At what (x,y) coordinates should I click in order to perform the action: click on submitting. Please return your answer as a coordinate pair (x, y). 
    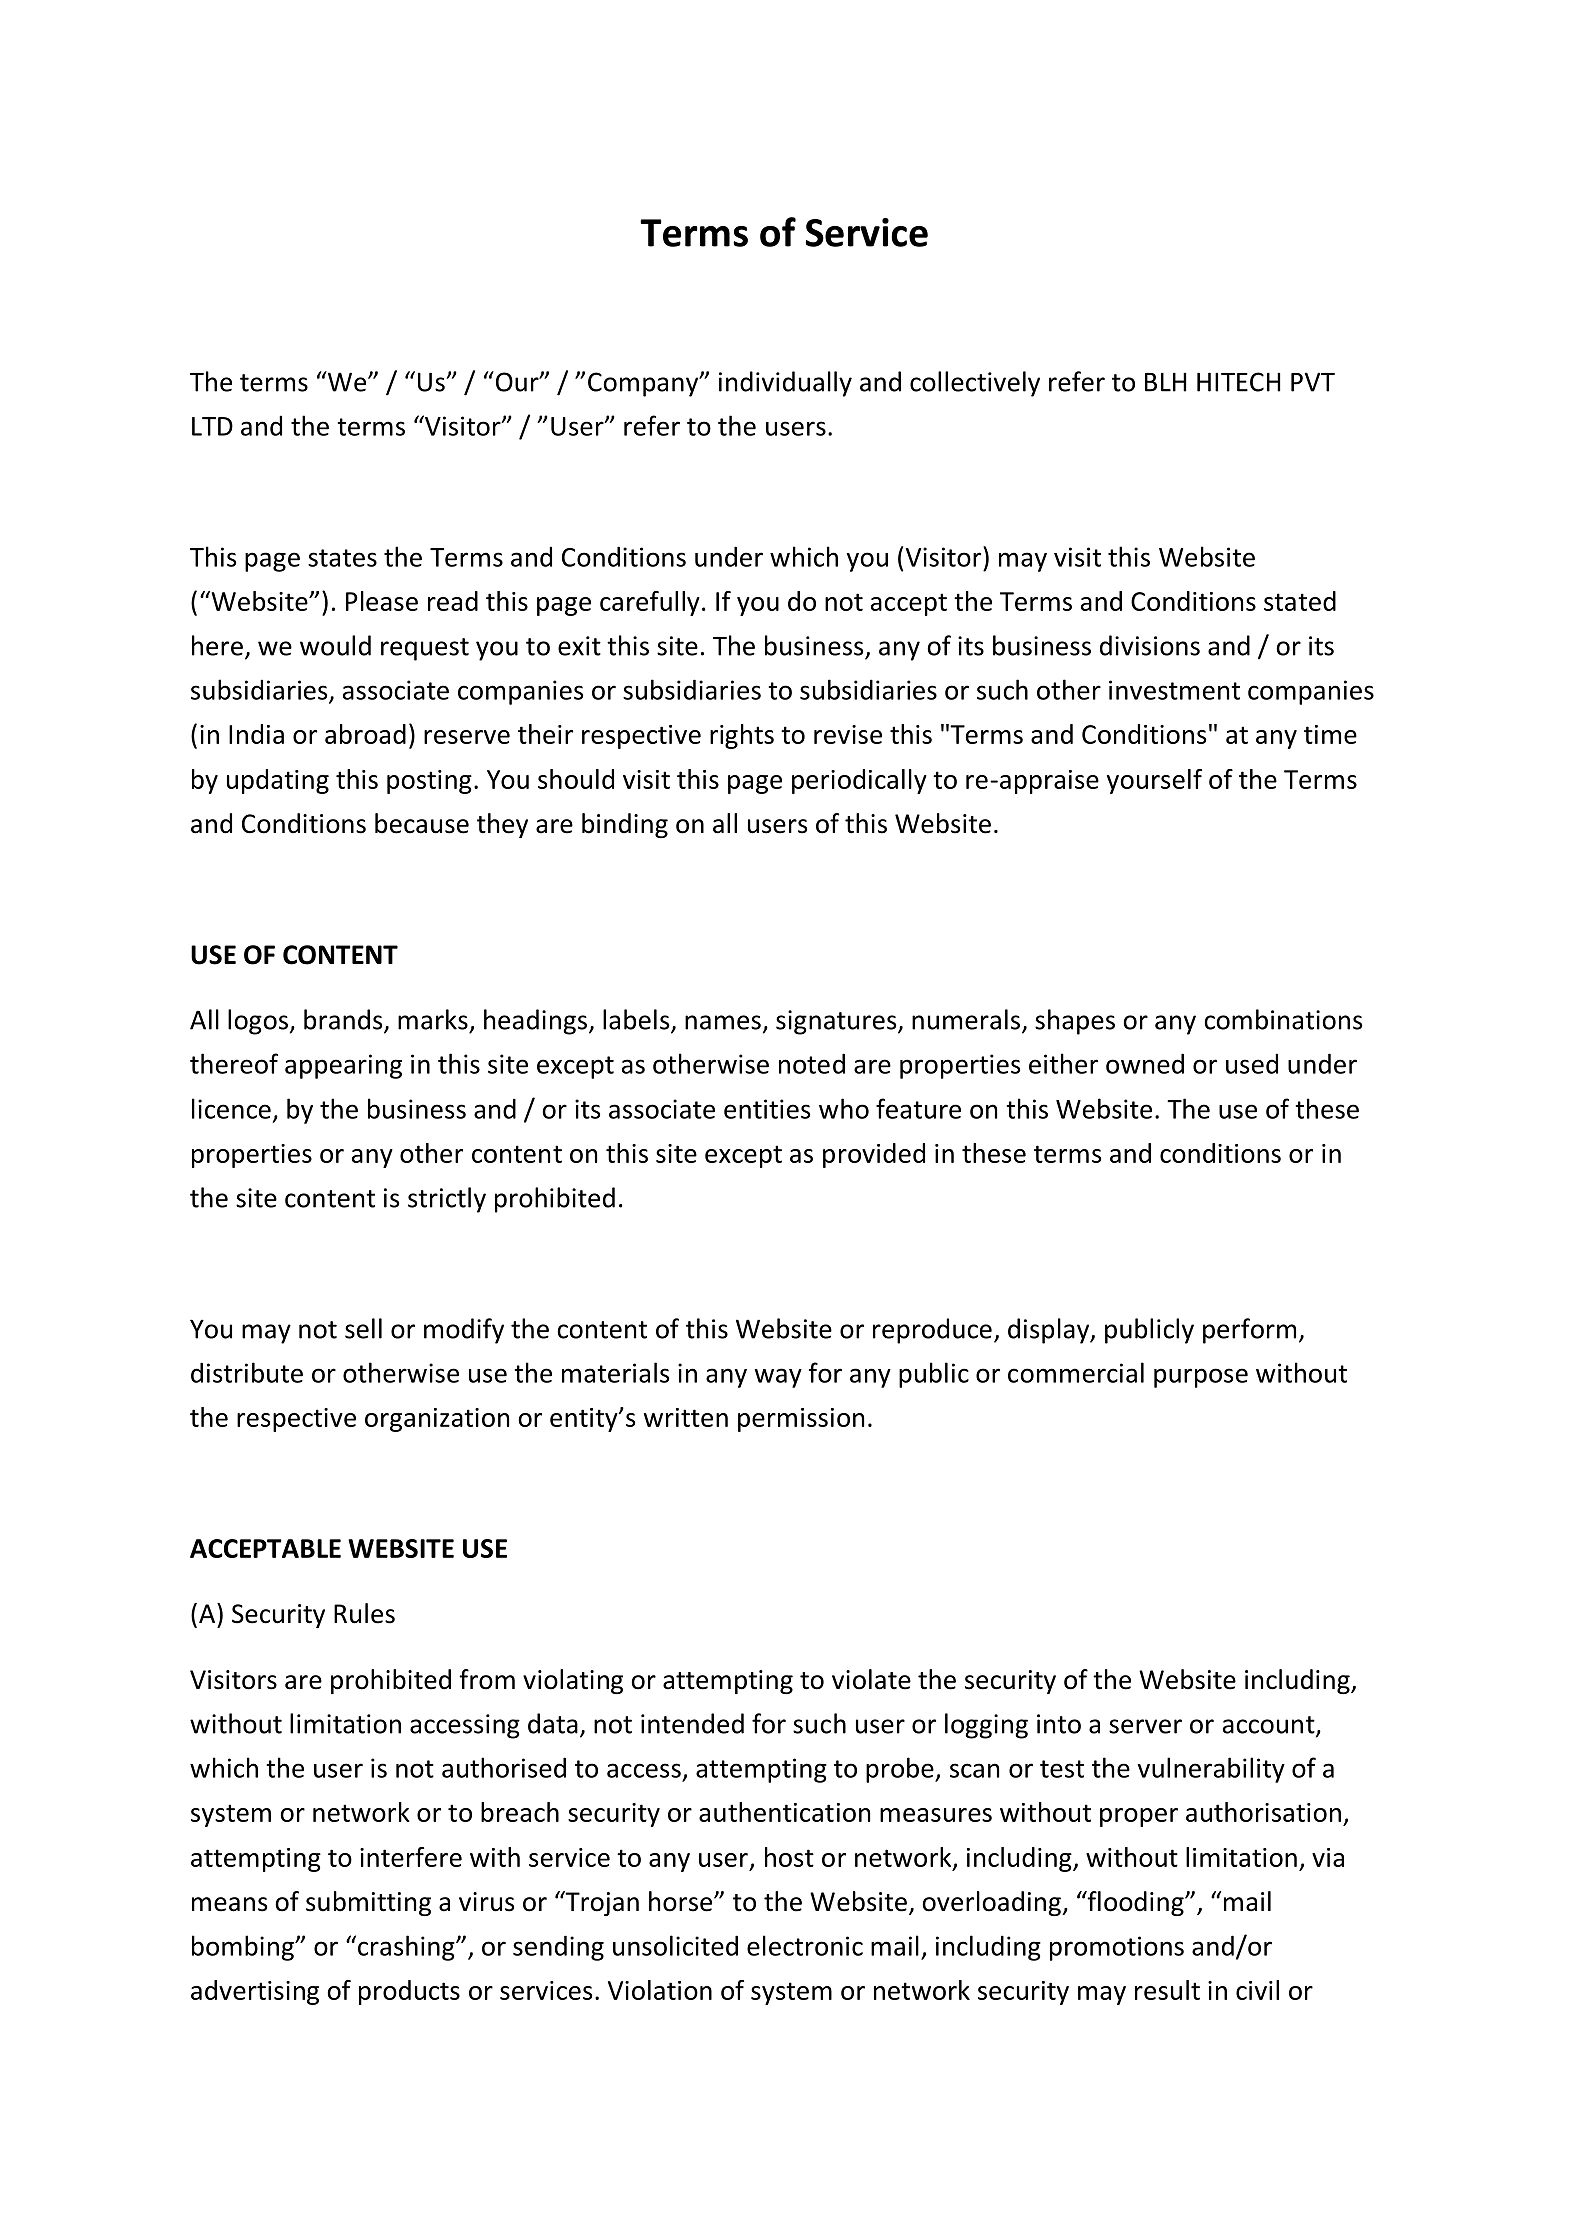
    Looking at the image, I should click on (368, 1903).
